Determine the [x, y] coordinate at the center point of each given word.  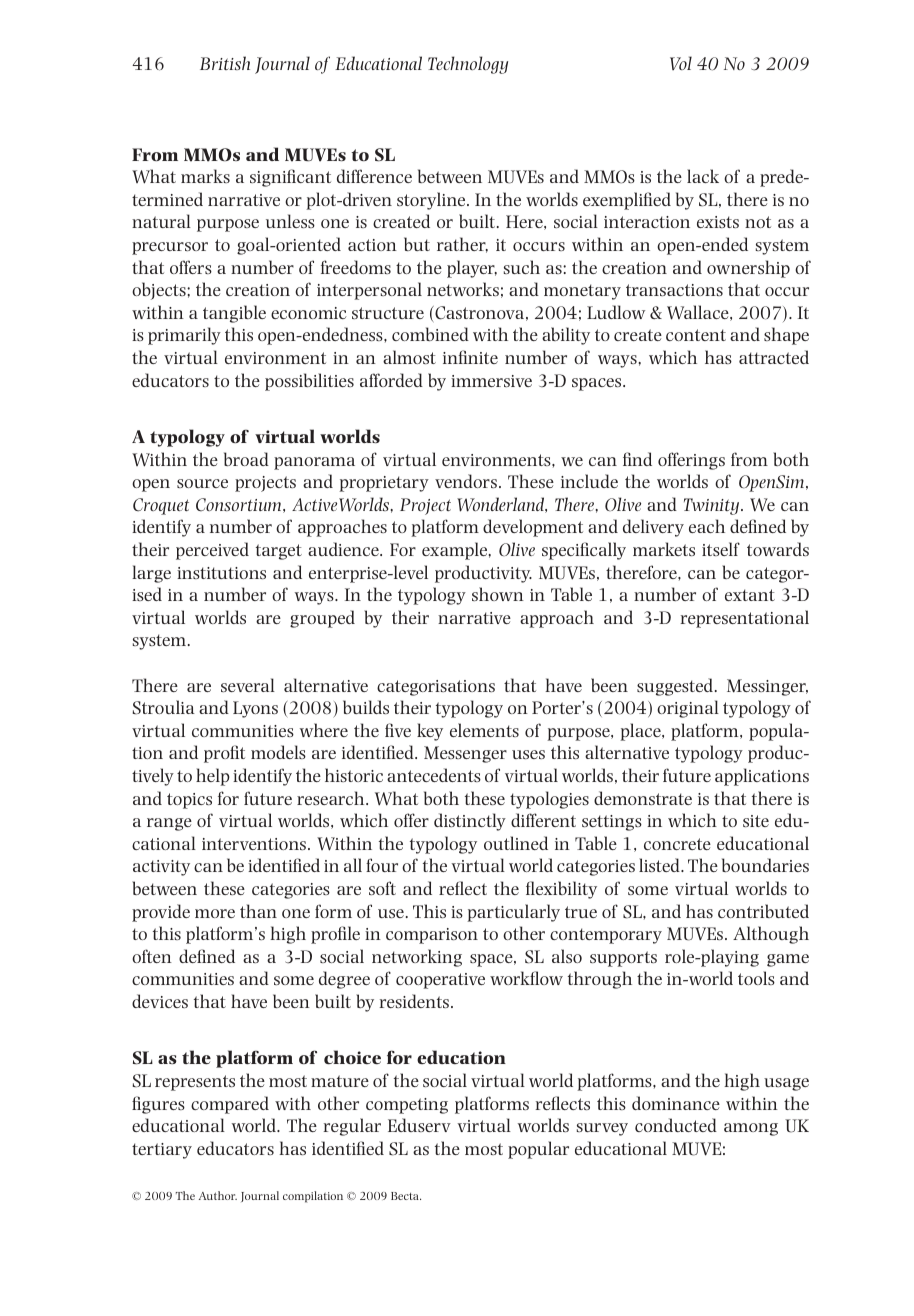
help [213, 777]
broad [246, 459]
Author [218, 1195]
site [756, 821]
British [225, 63]
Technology [468, 65]
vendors [466, 481]
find [637, 459]
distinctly [470, 822]
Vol [681, 63]
